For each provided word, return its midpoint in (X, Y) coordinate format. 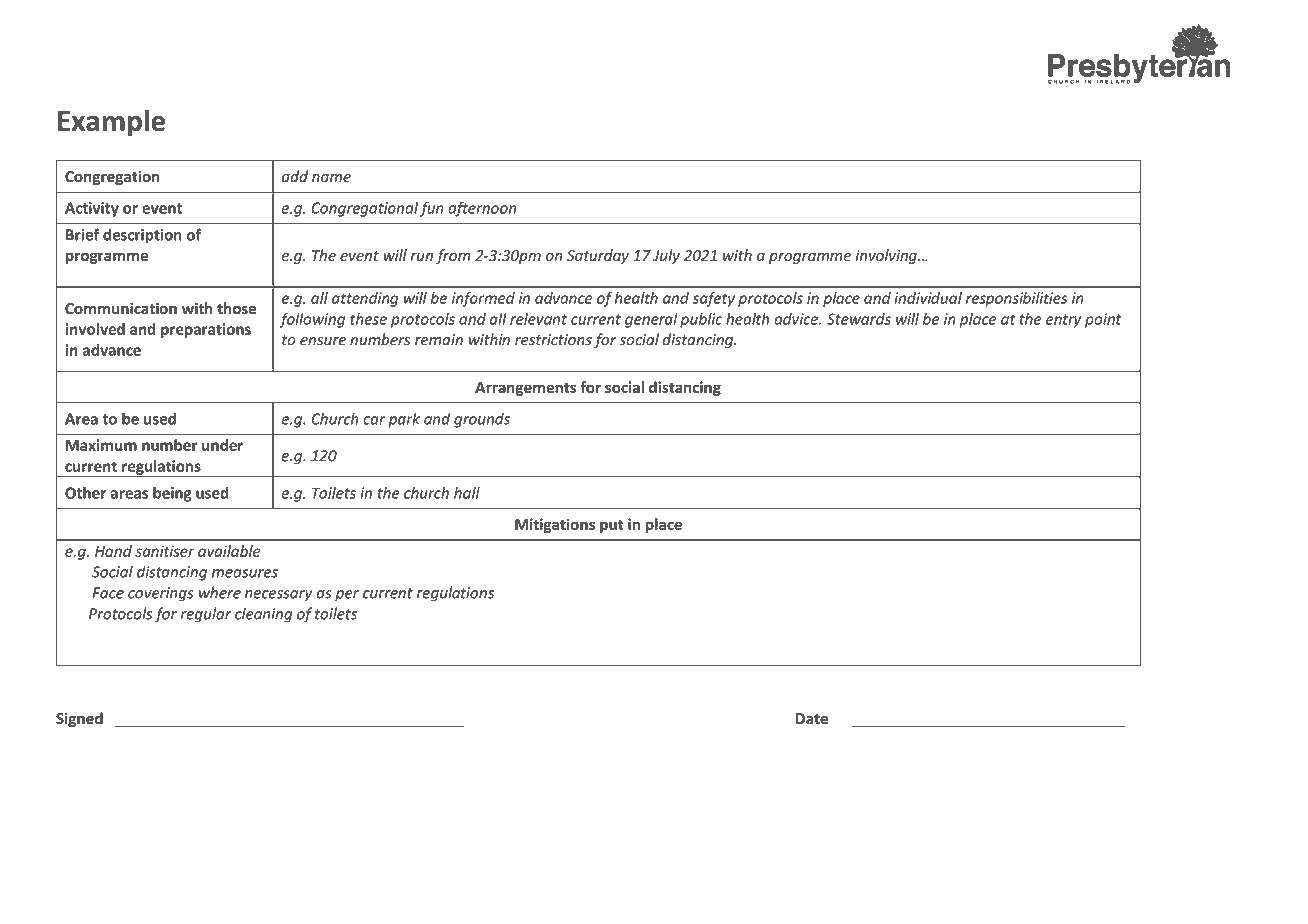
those (237, 308)
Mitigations (555, 525)
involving (887, 256)
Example (111, 123)
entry (1063, 321)
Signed (79, 719)
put (612, 526)
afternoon (482, 209)
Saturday (598, 256)
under (222, 445)
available (229, 551)
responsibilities (1016, 299)
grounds (482, 420)
